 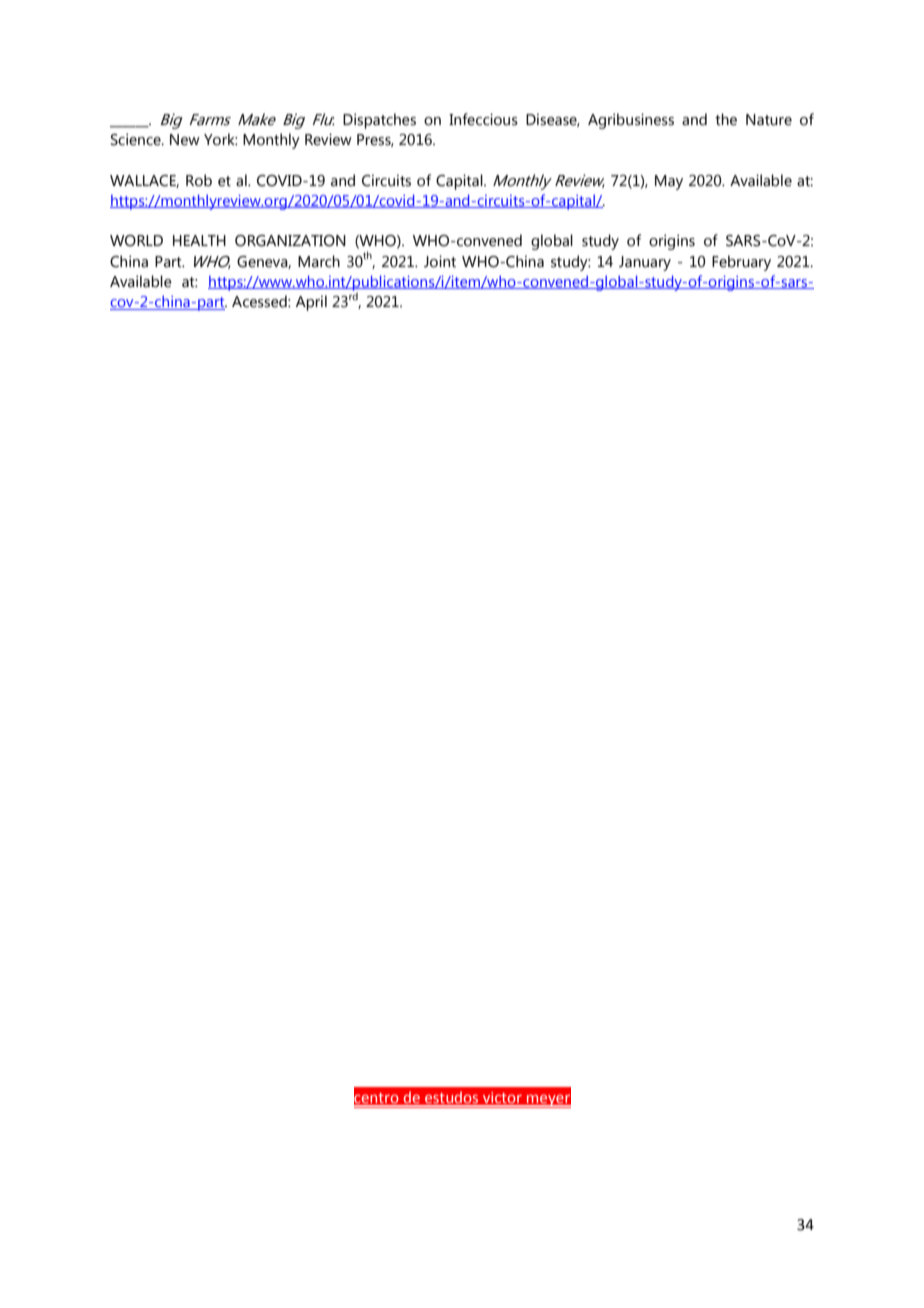 I want to click on March, so click(x=319, y=261).
